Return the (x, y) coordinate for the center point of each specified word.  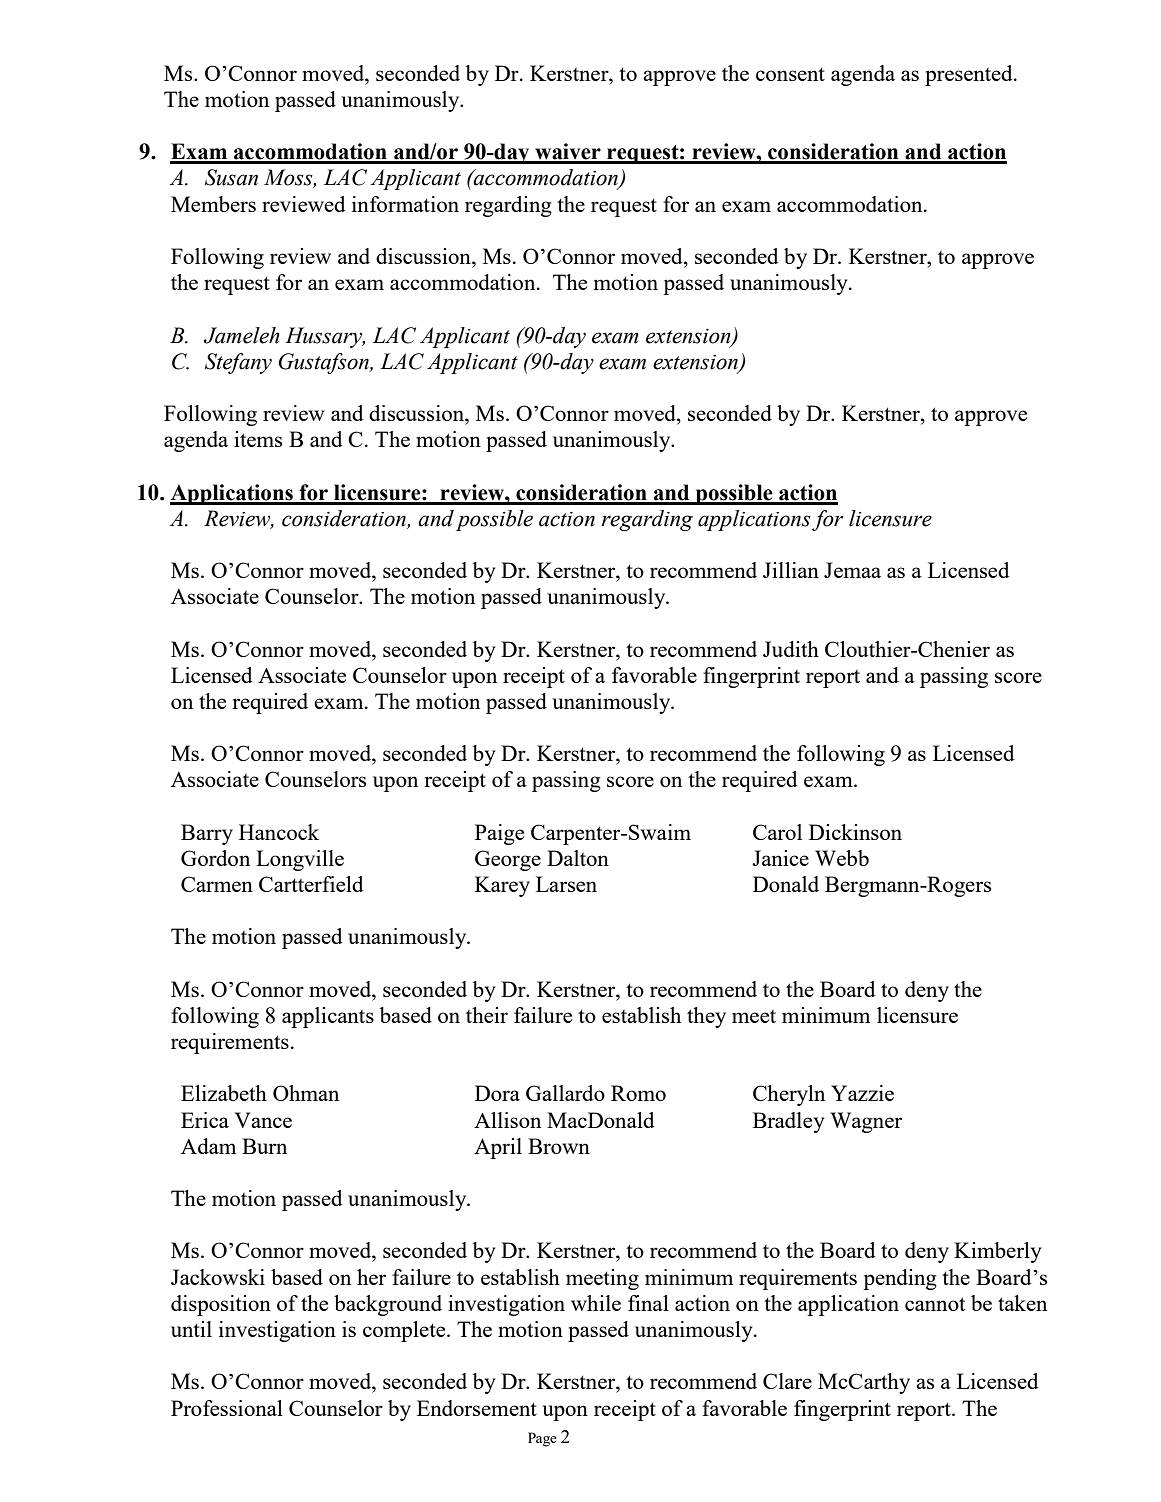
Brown (559, 1146)
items (258, 439)
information (405, 204)
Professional (227, 1408)
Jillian (791, 570)
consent (790, 74)
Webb (842, 858)
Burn (264, 1146)
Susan (231, 177)
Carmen (217, 884)
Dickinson (855, 832)
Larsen (566, 884)
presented (970, 75)
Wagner (866, 1122)
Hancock (279, 832)
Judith (791, 649)
